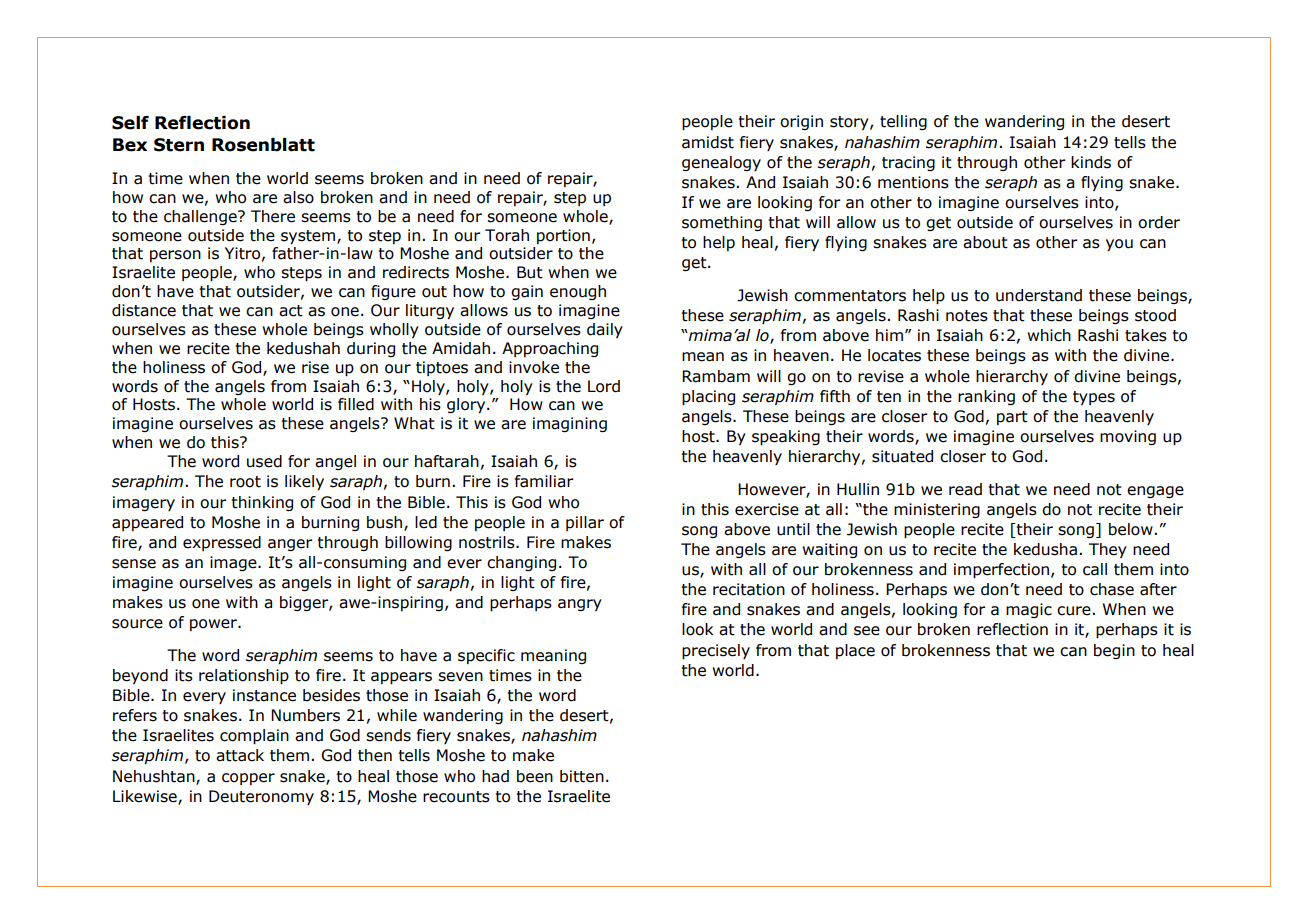 This image has width=1308, height=924. I want to click on bitten, so click(582, 776).
